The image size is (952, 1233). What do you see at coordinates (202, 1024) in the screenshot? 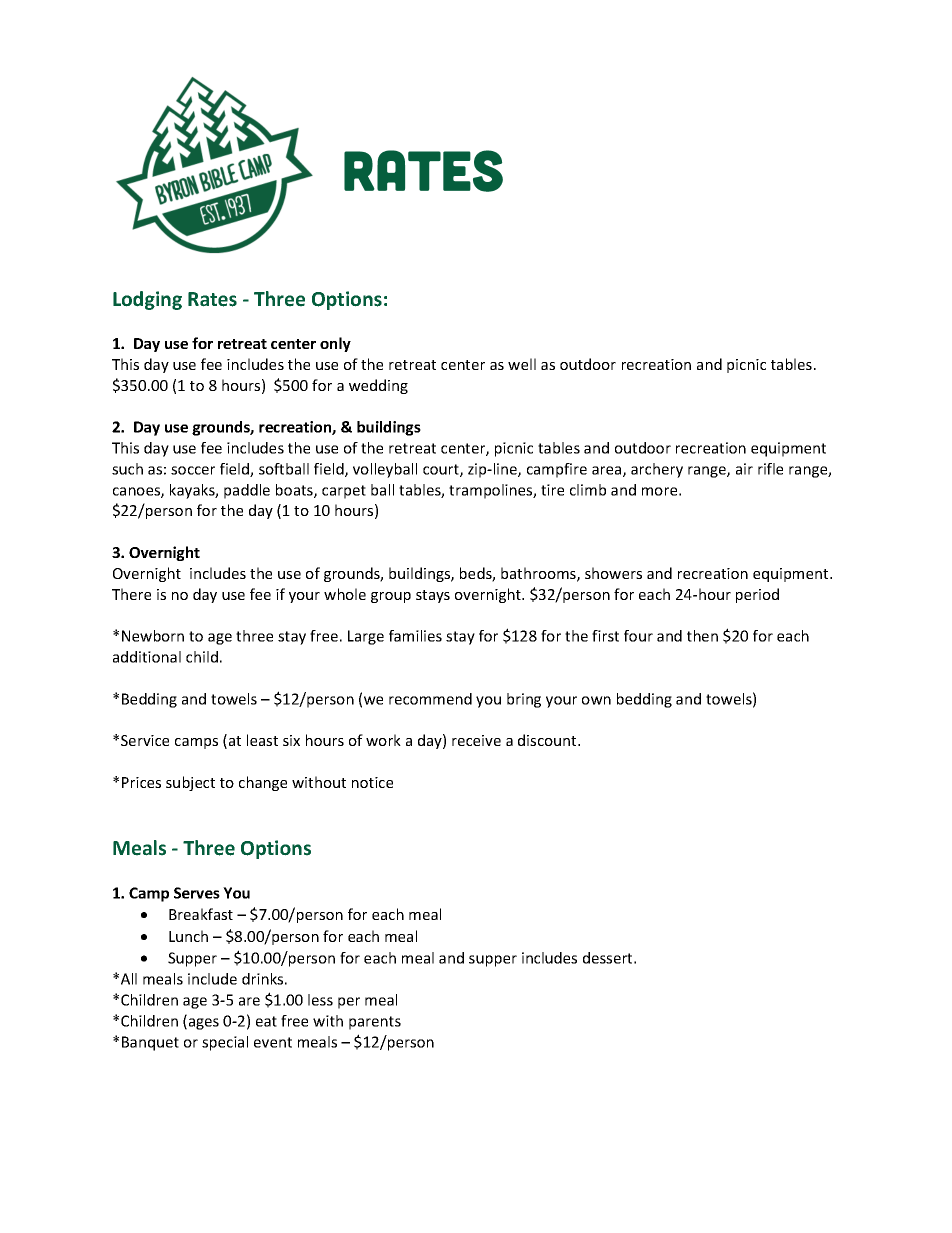
I see `ages` at bounding box center [202, 1024].
